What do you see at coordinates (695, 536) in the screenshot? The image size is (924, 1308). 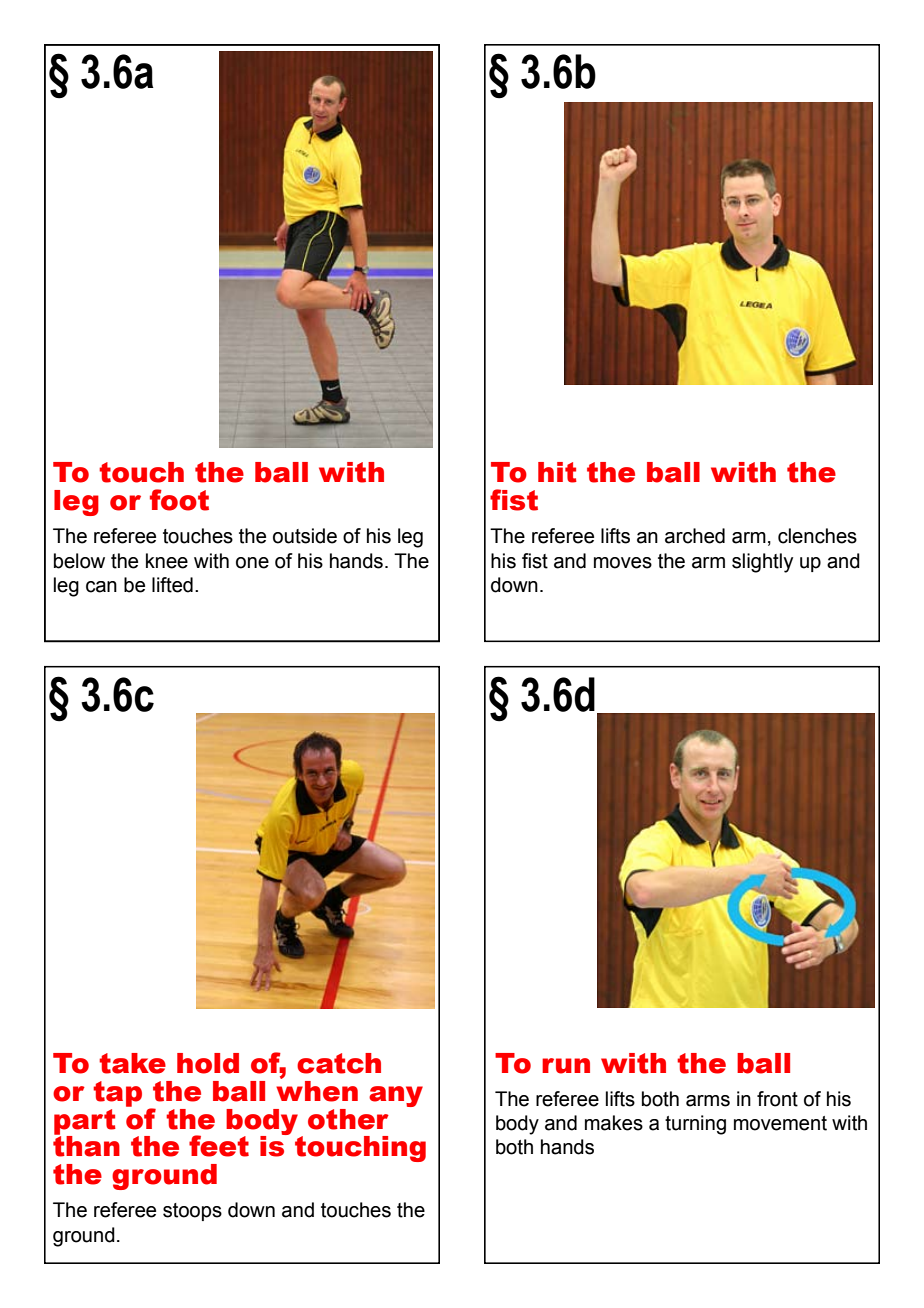 I see `arched` at bounding box center [695, 536].
